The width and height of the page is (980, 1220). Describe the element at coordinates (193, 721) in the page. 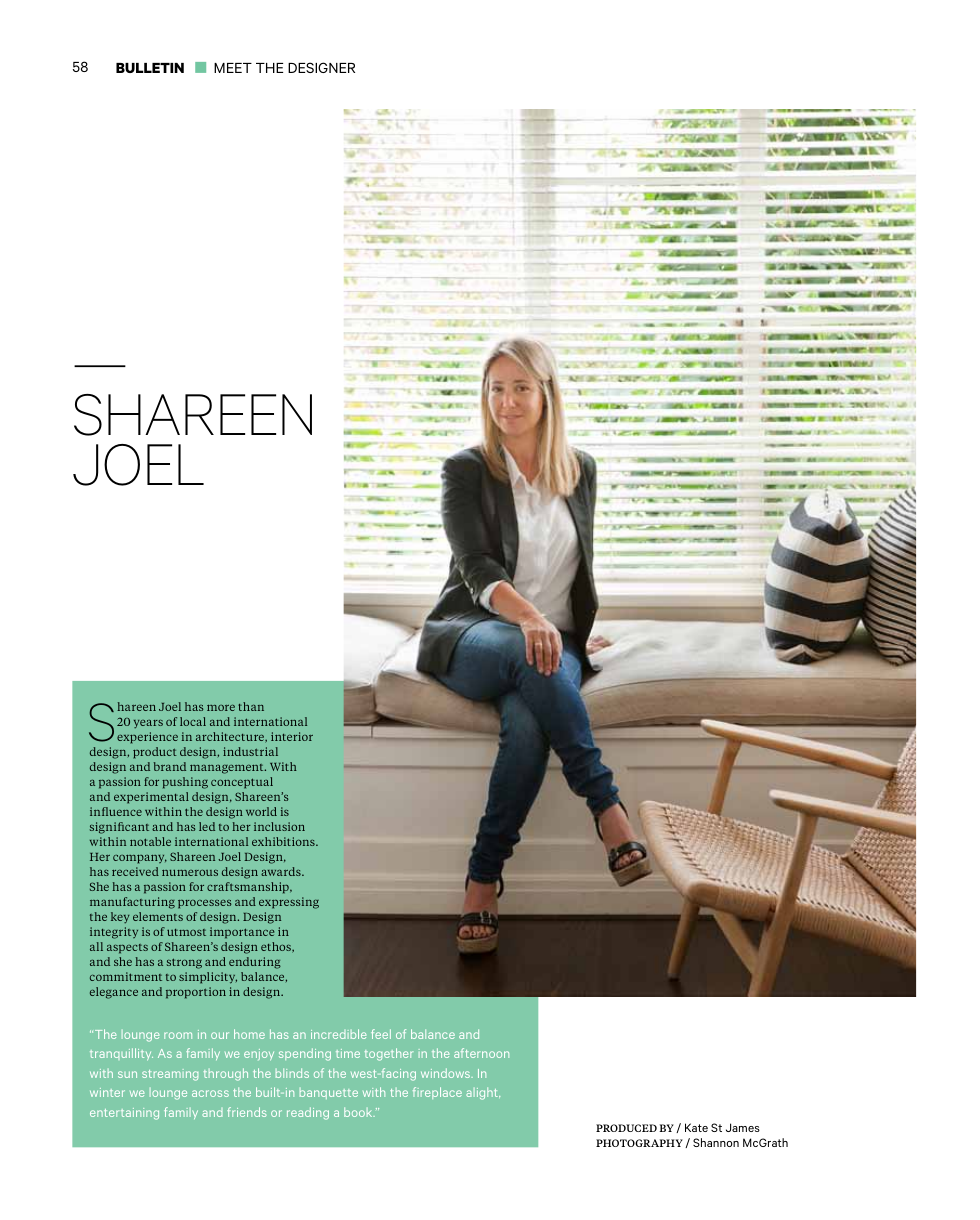

I see `local` at that location.
